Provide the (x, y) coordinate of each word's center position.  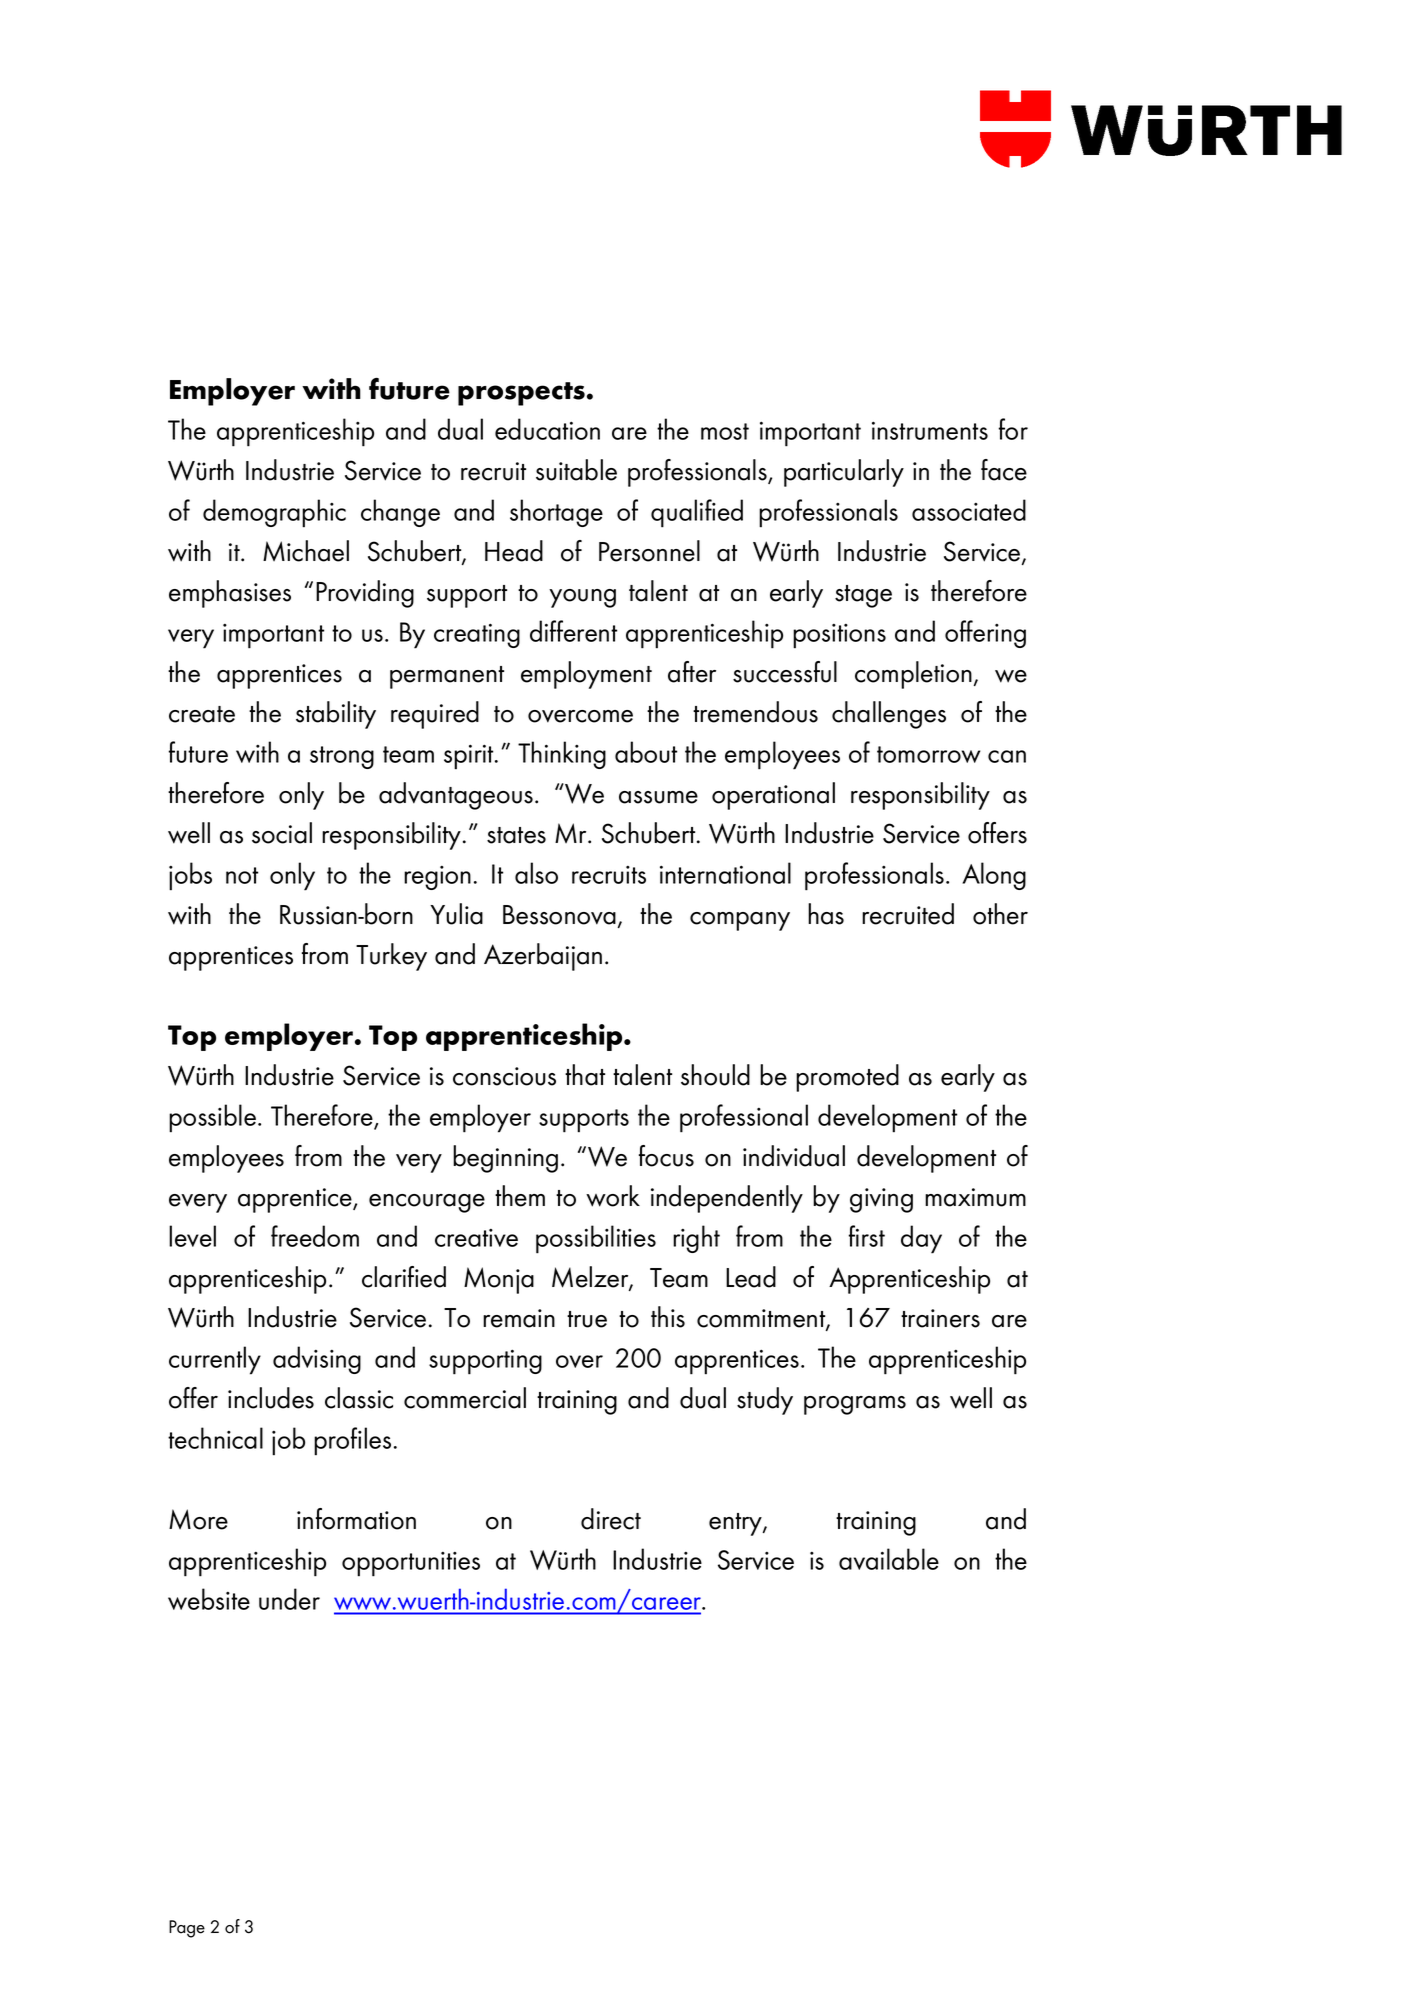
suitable (576, 470)
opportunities (411, 1564)
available (889, 1559)
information (356, 1519)
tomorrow (928, 754)
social (282, 833)
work (613, 1196)
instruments (930, 430)
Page (187, 1929)
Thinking (562, 755)
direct (611, 1519)
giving (881, 1200)
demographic (274, 513)
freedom (315, 1236)
